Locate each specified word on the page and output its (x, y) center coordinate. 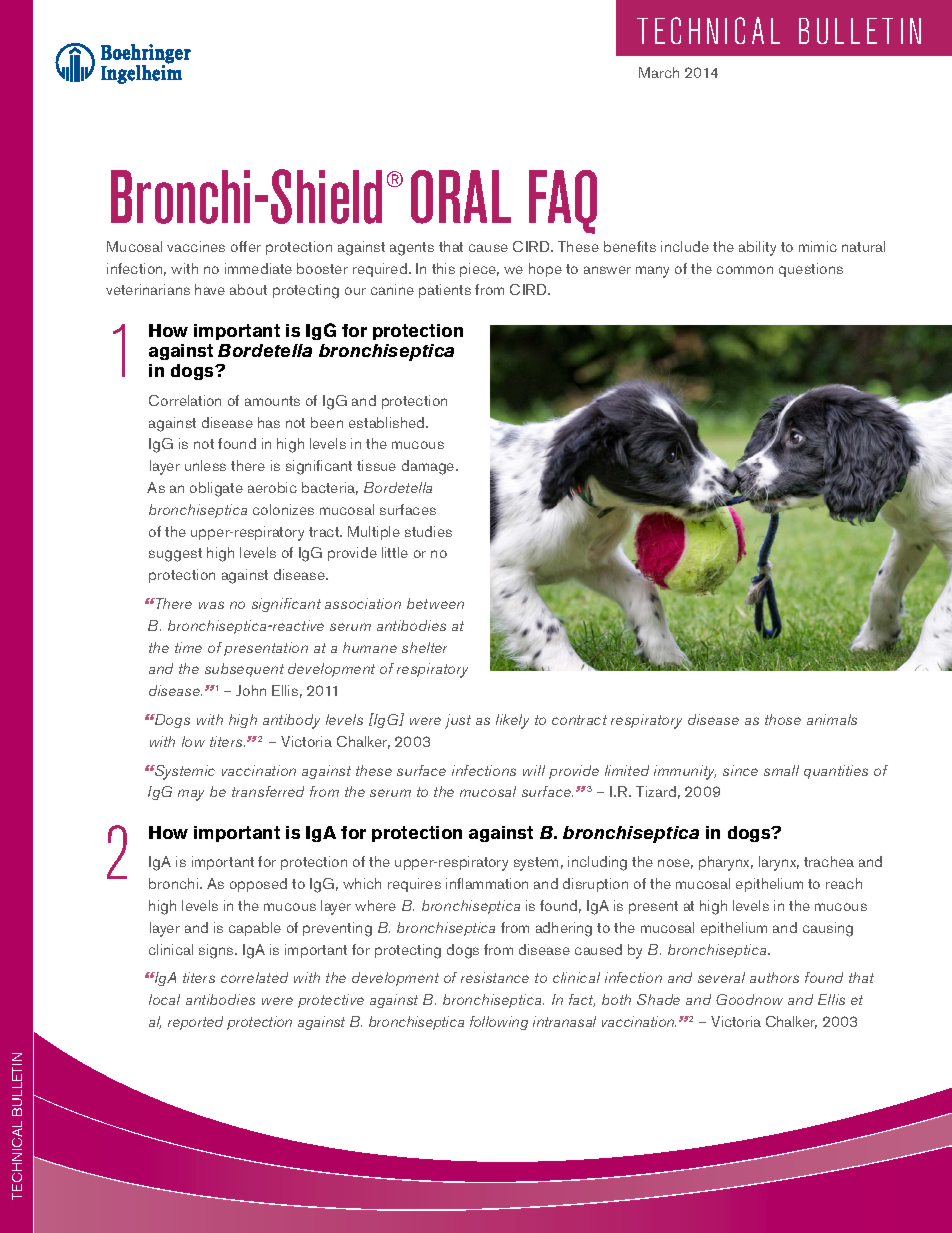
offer (246, 246)
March (659, 72)
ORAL (461, 197)
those (783, 719)
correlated (254, 977)
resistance (495, 977)
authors (774, 977)
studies (428, 531)
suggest (175, 555)
